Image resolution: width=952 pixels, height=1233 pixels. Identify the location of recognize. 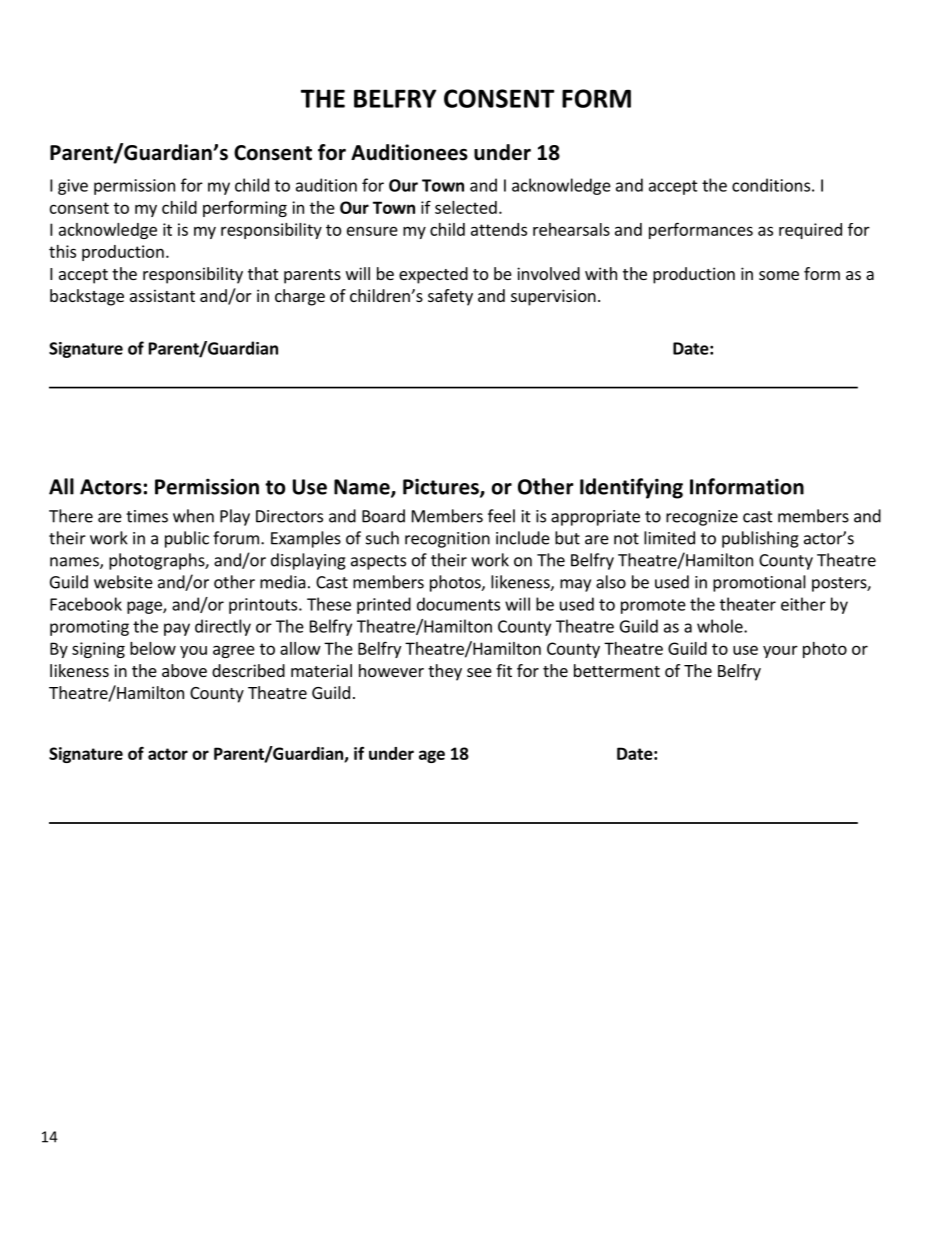
(702, 518).
